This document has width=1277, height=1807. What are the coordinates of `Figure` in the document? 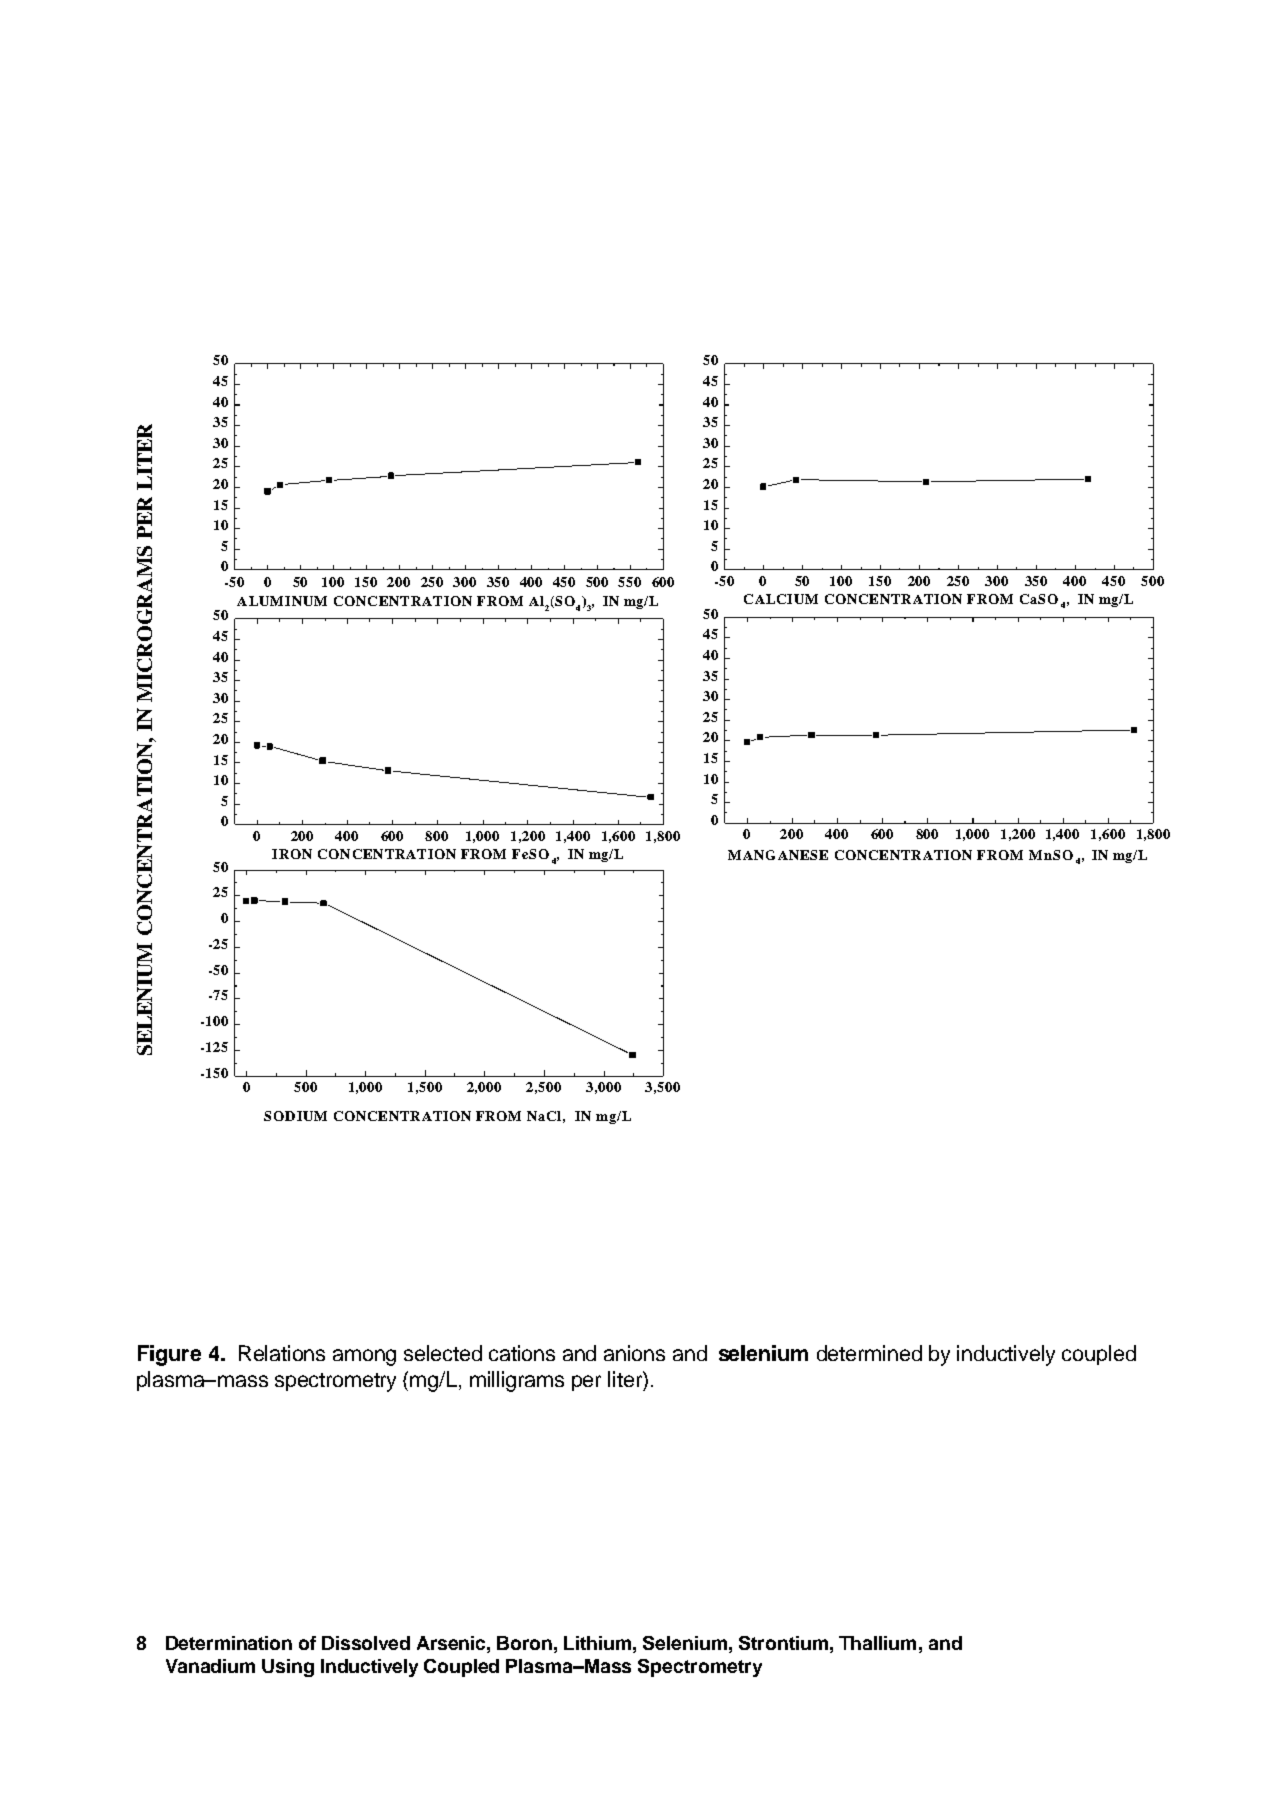 It's located at (169, 1355).
